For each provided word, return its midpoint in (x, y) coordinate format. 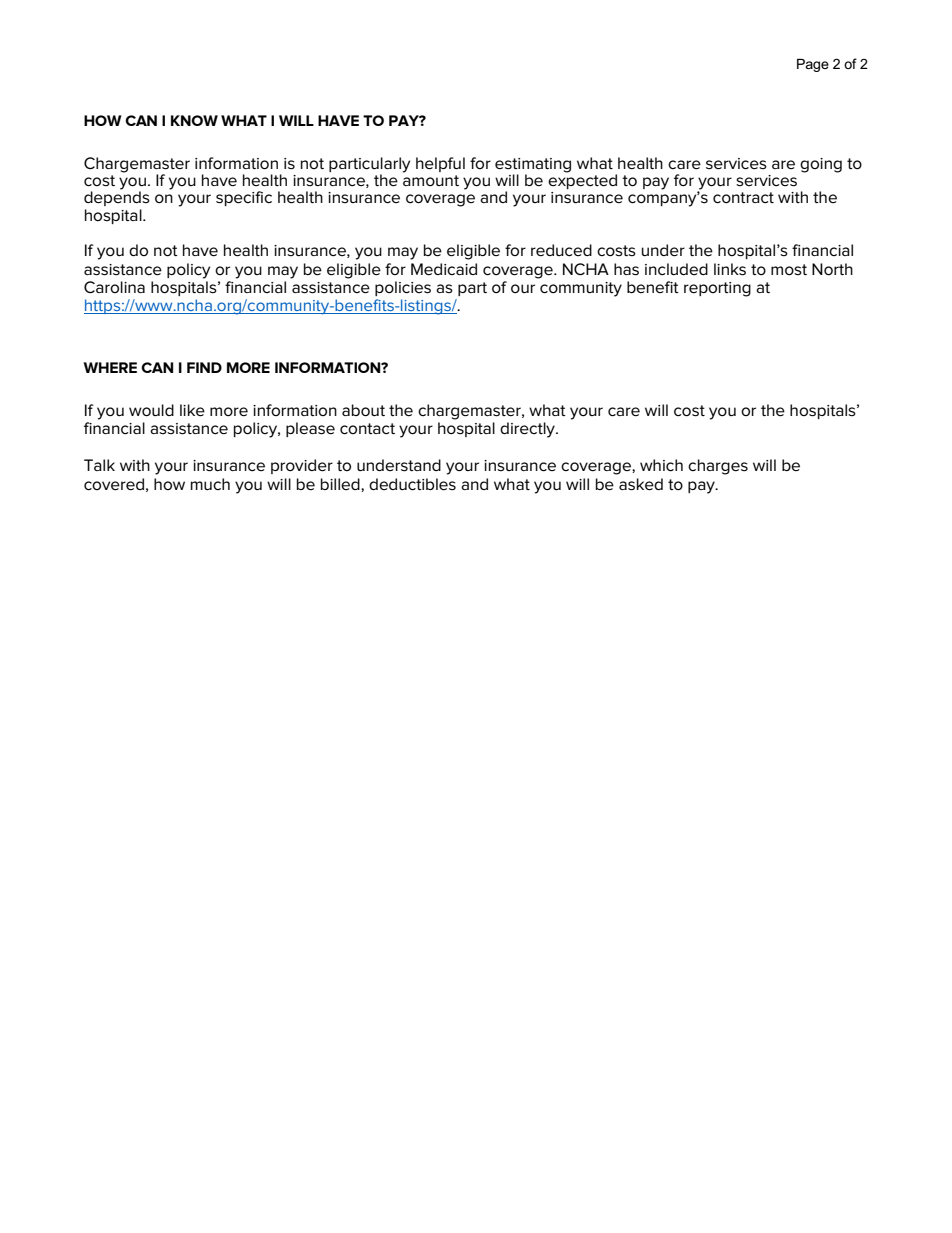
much (210, 484)
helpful (440, 164)
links (730, 269)
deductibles (412, 484)
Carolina (114, 287)
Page (813, 65)
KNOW (194, 120)
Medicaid (444, 269)
